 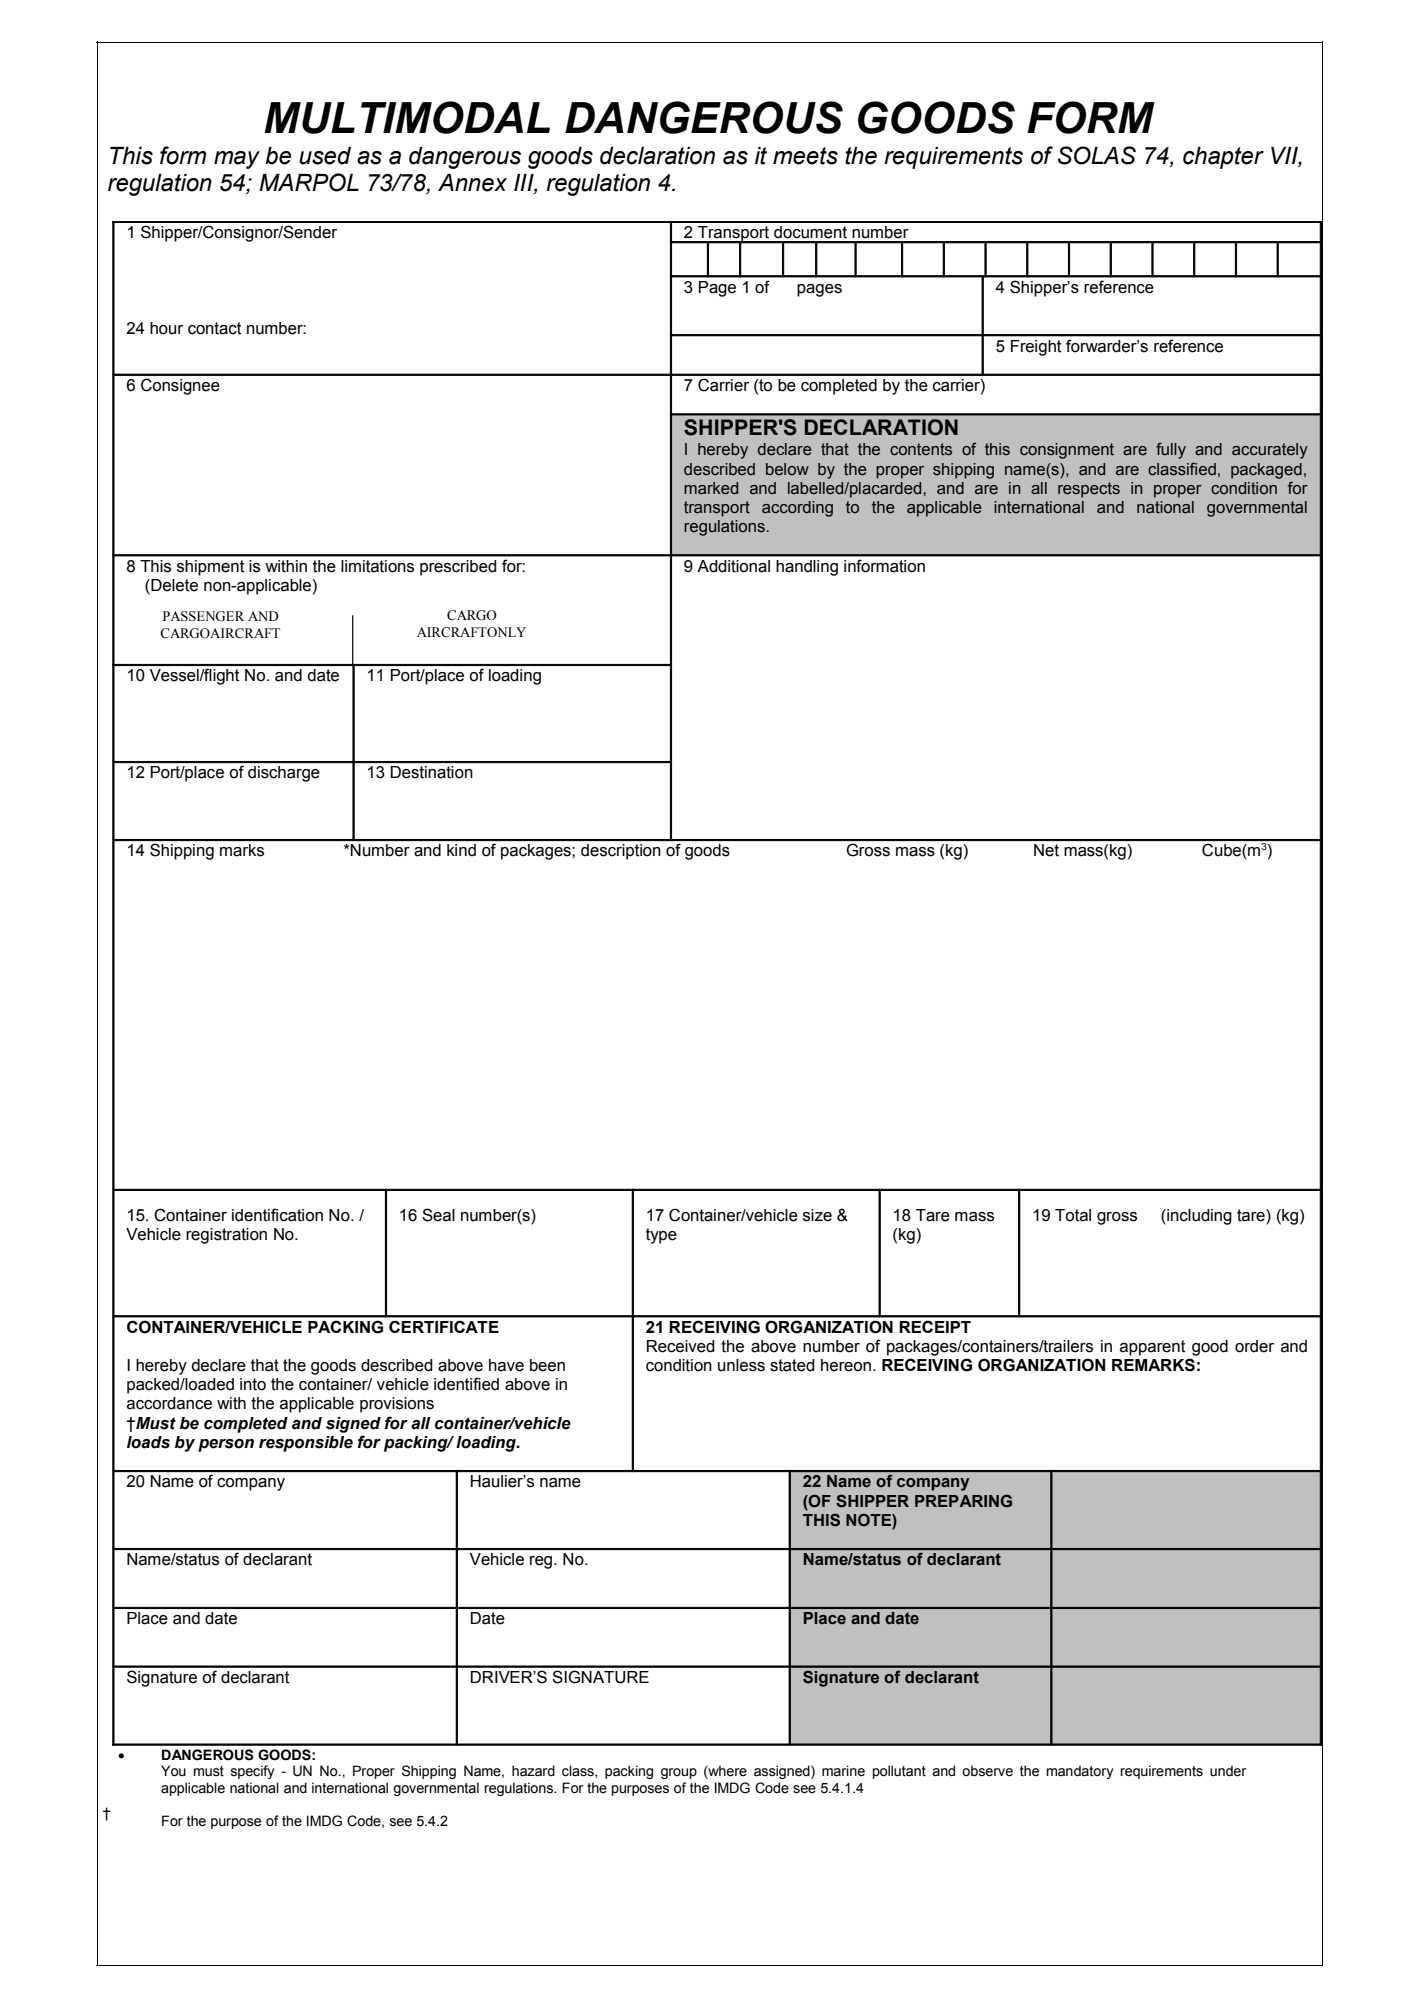 I want to click on Total, so click(x=1073, y=1215).
